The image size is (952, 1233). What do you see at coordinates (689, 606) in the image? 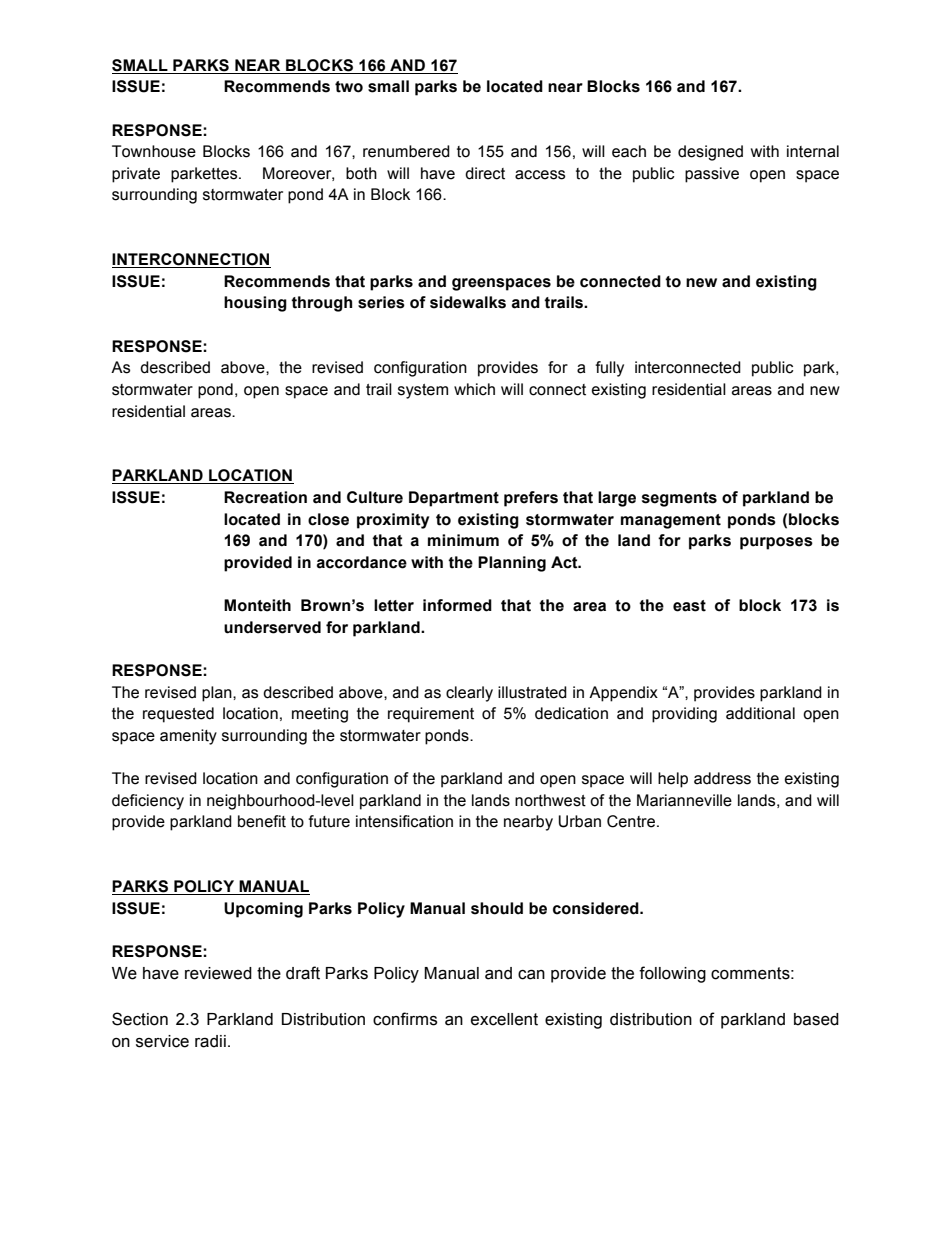
I see `east` at bounding box center [689, 606].
